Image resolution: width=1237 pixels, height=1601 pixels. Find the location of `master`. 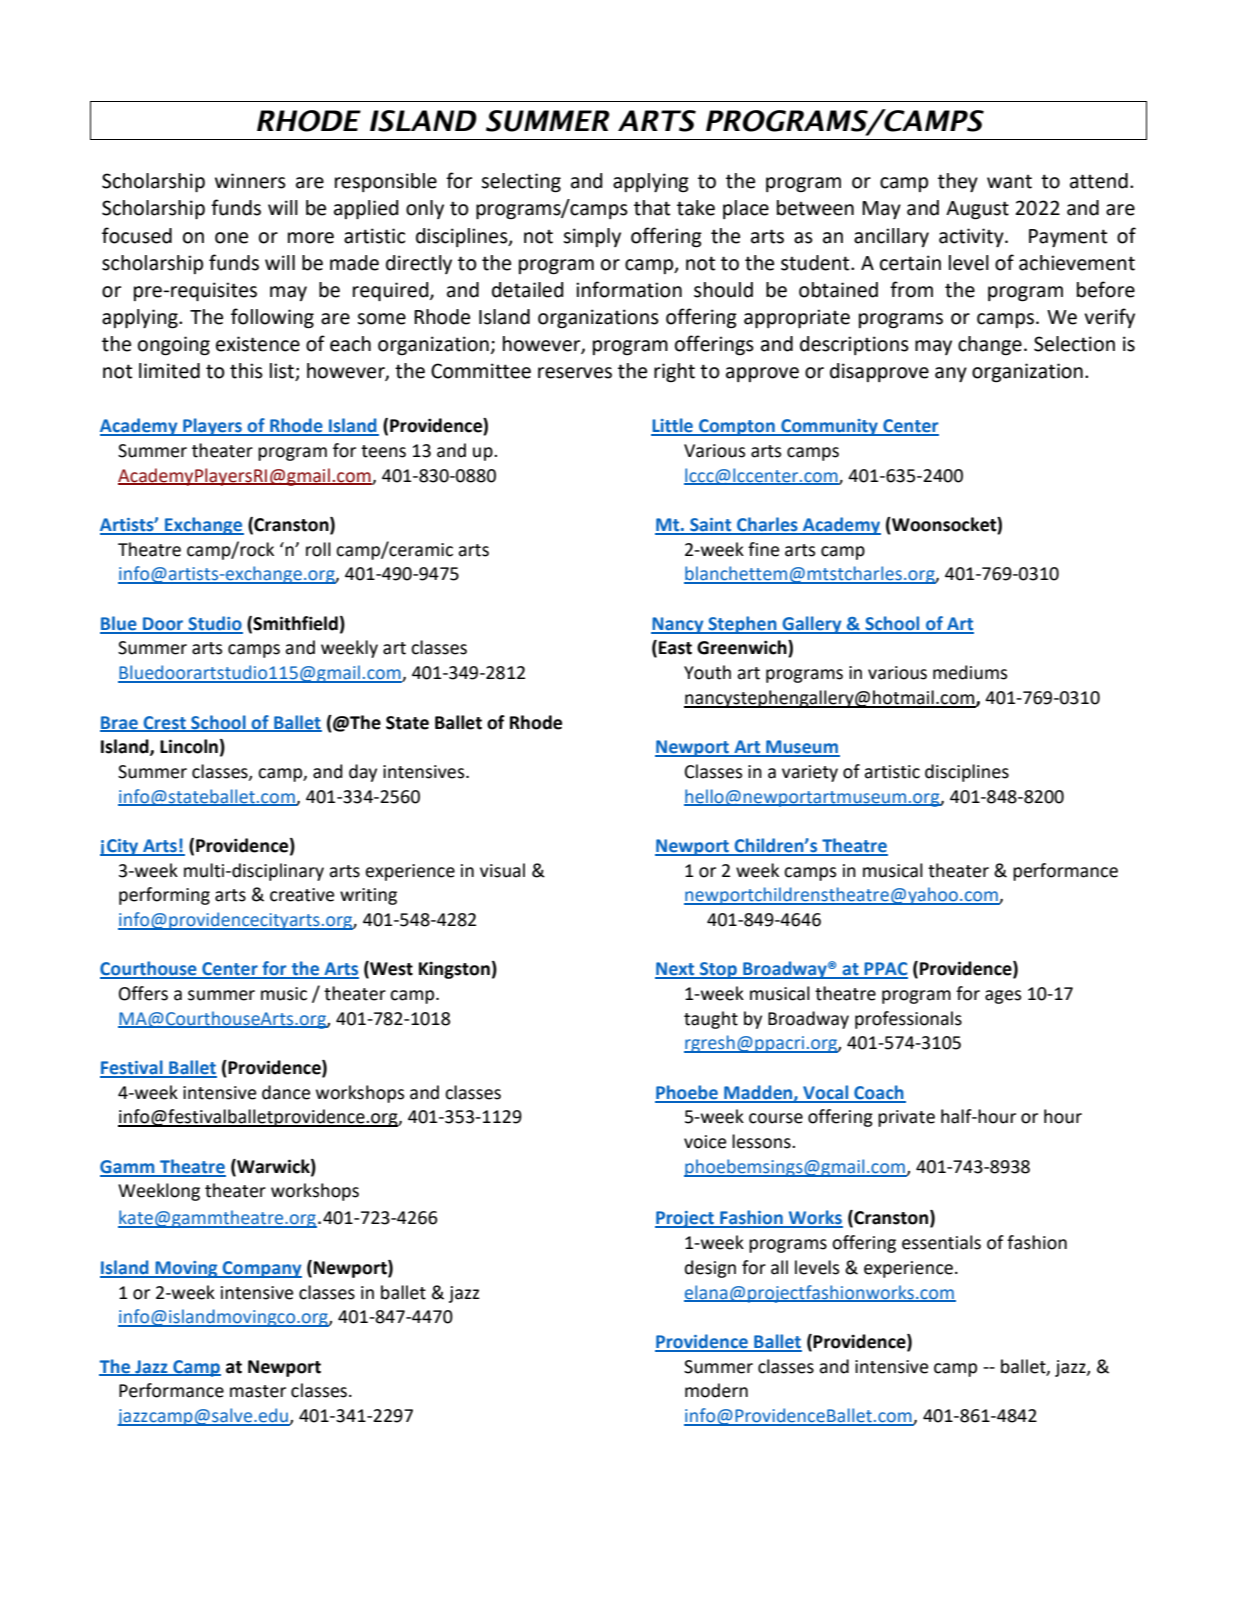

master is located at coordinates (258, 1391).
